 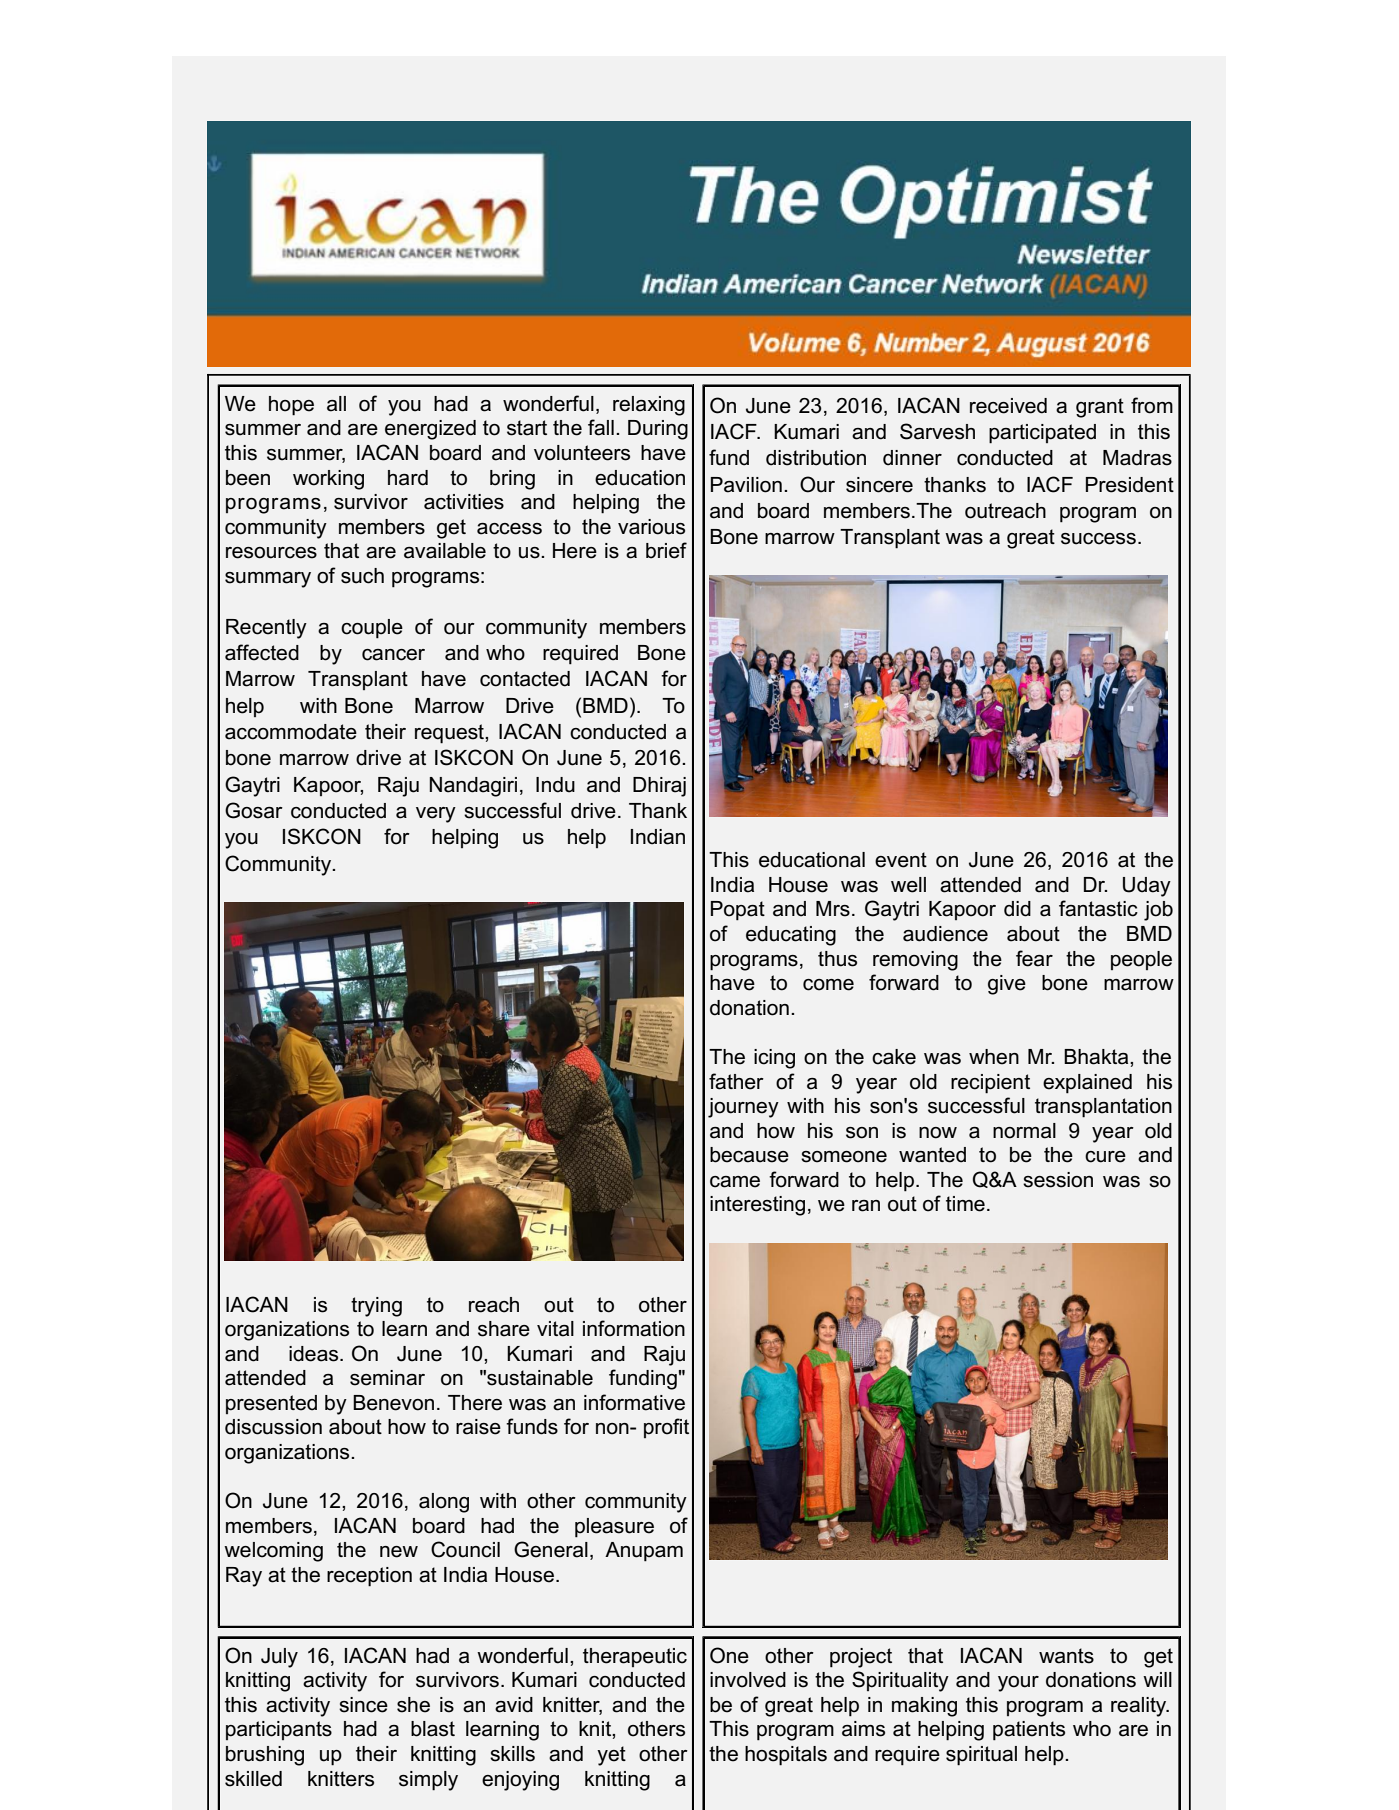 What do you see at coordinates (965, 1204) in the page?
I see `time` at bounding box center [965, 1204].
